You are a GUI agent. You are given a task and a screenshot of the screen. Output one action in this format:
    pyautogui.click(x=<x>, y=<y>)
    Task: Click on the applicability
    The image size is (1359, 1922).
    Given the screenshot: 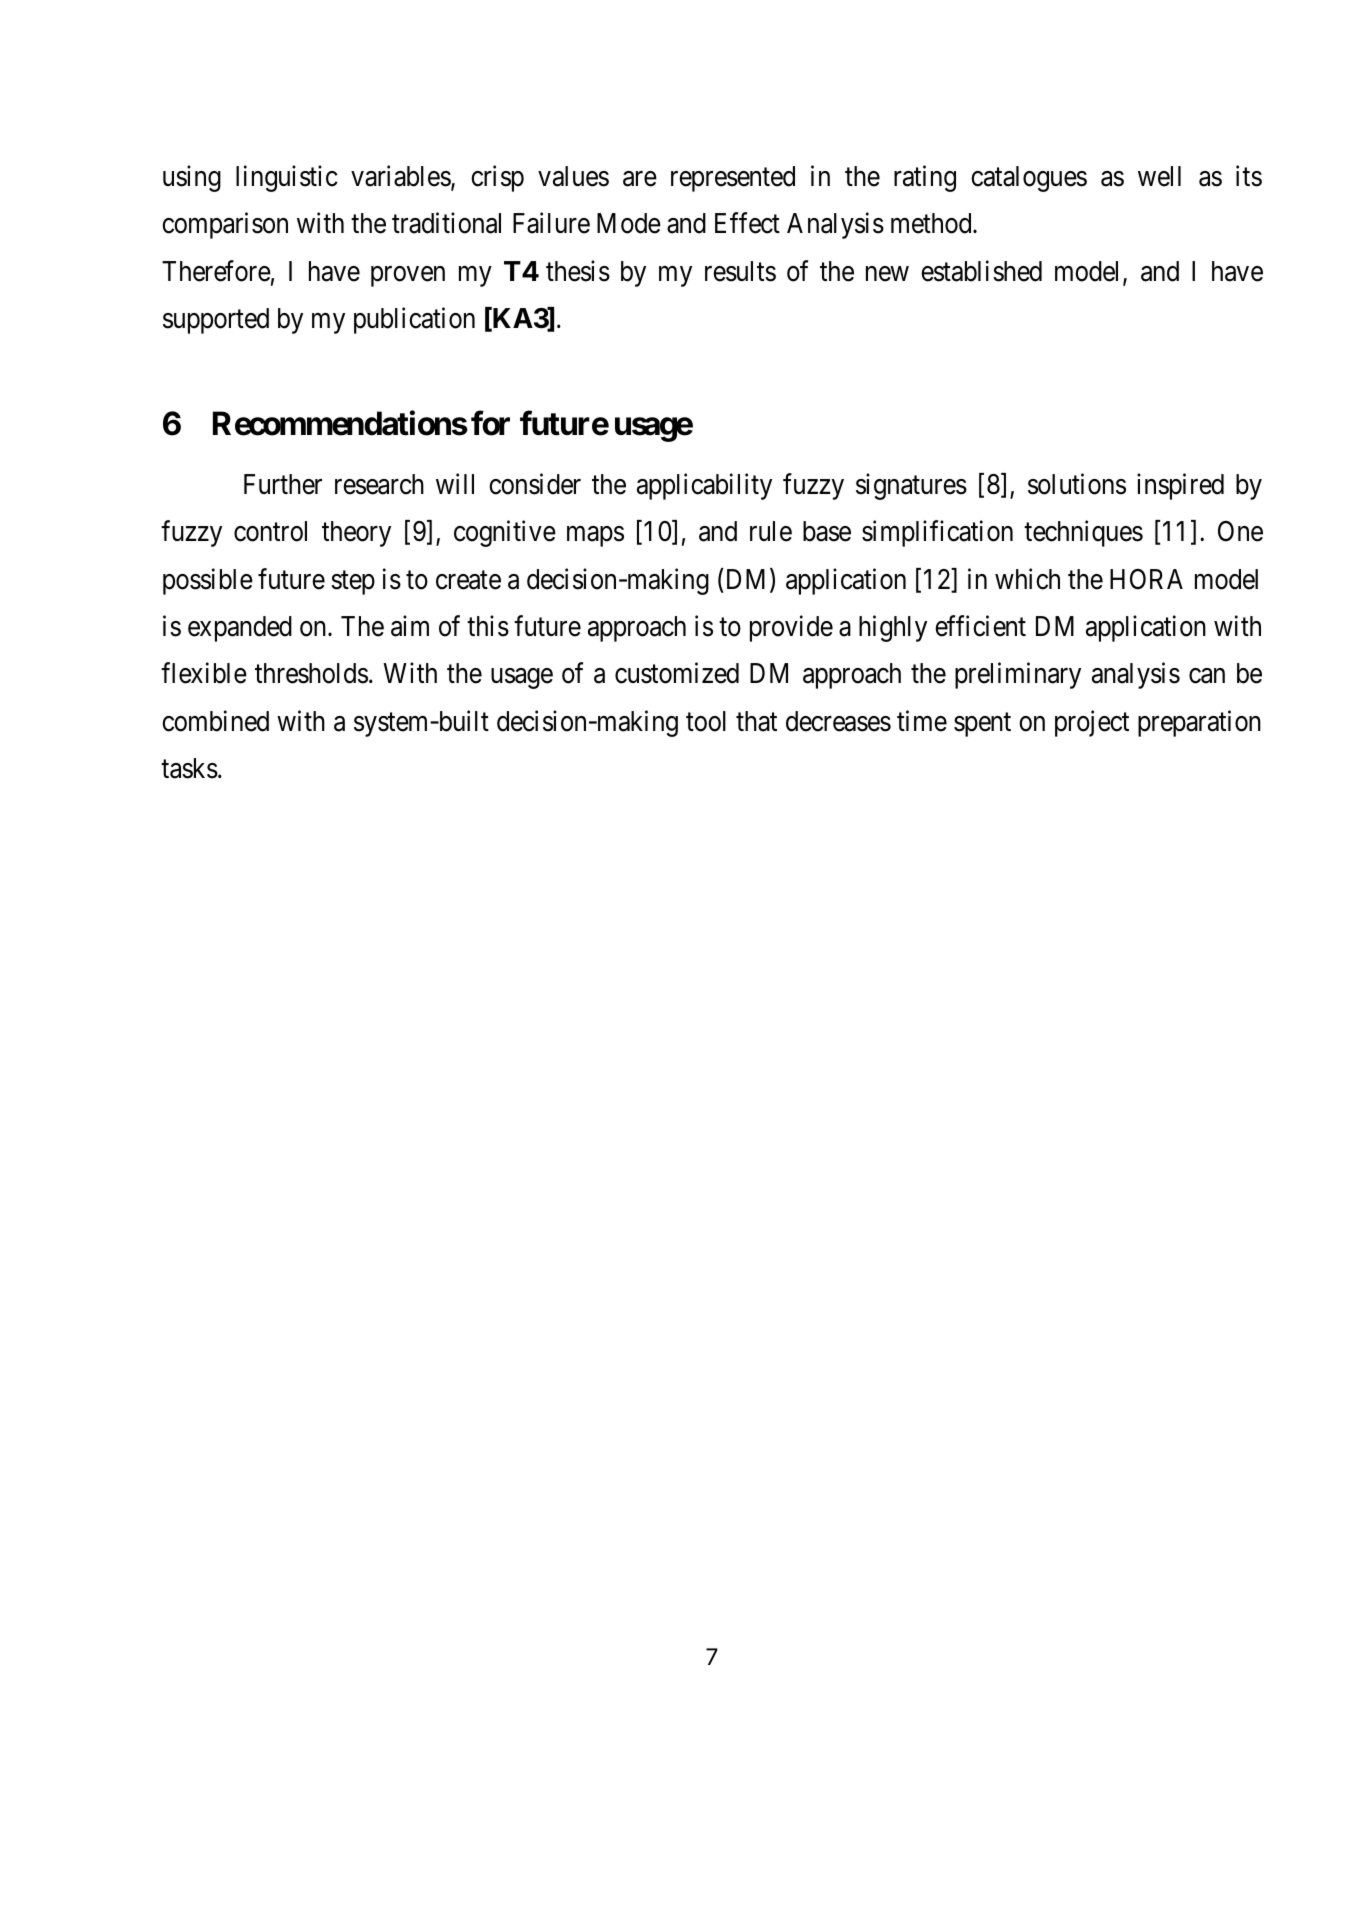 What is the action you would take?
    pyautogui.click(x=704, y=487)
